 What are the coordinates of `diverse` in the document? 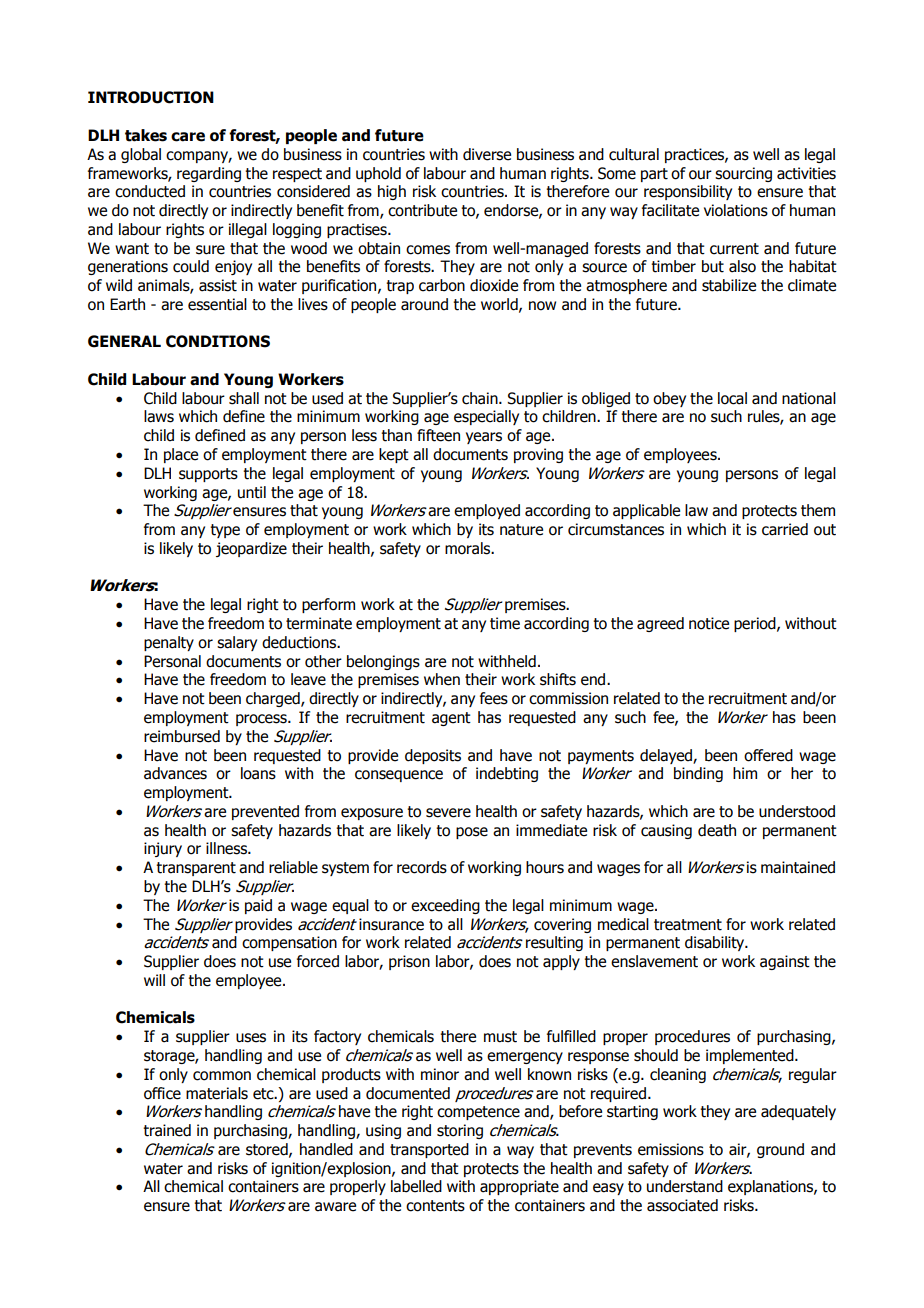 It's located at (487, 154).
